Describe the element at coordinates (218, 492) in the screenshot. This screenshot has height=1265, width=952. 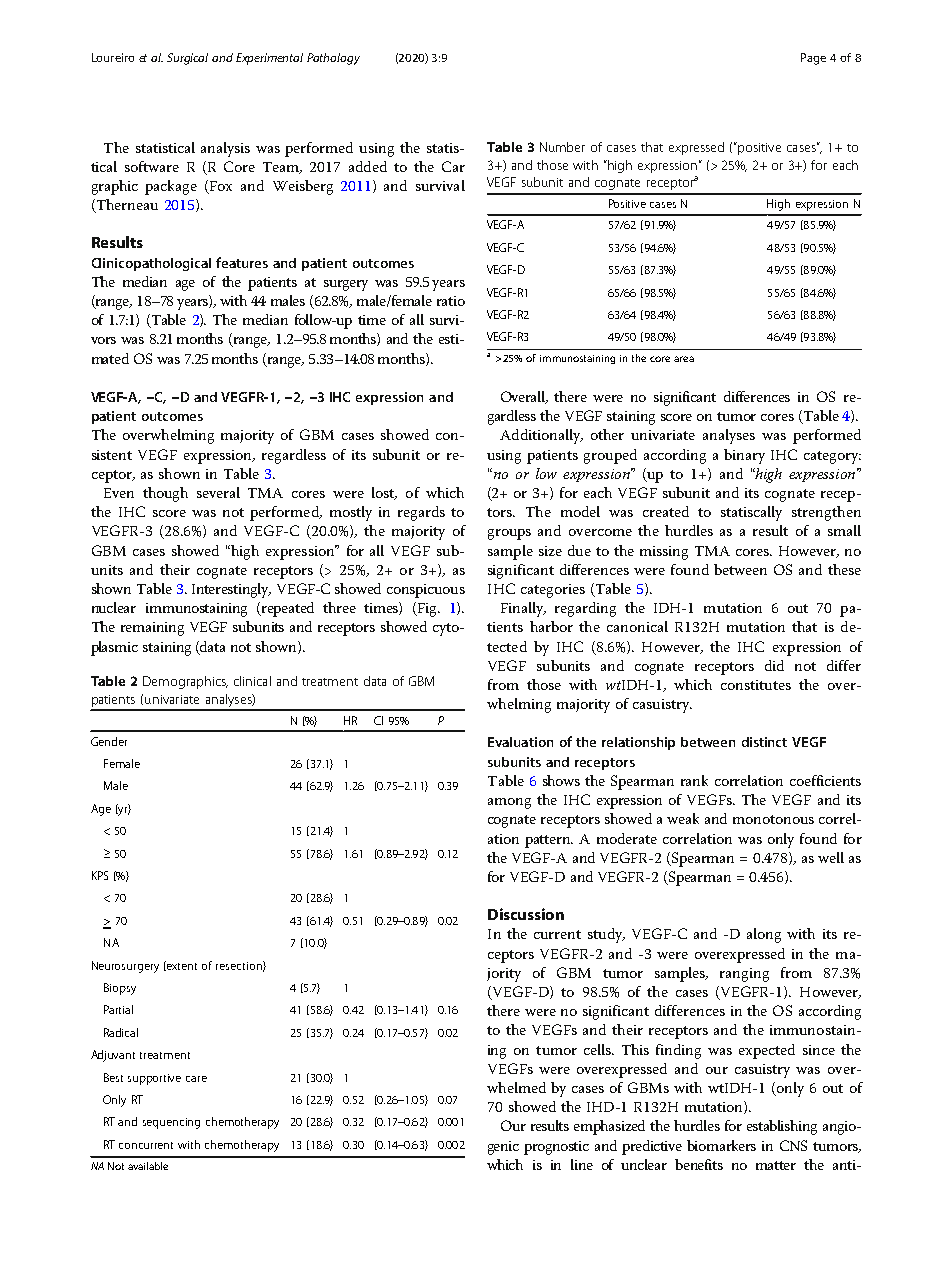
I see `several` at that location.
